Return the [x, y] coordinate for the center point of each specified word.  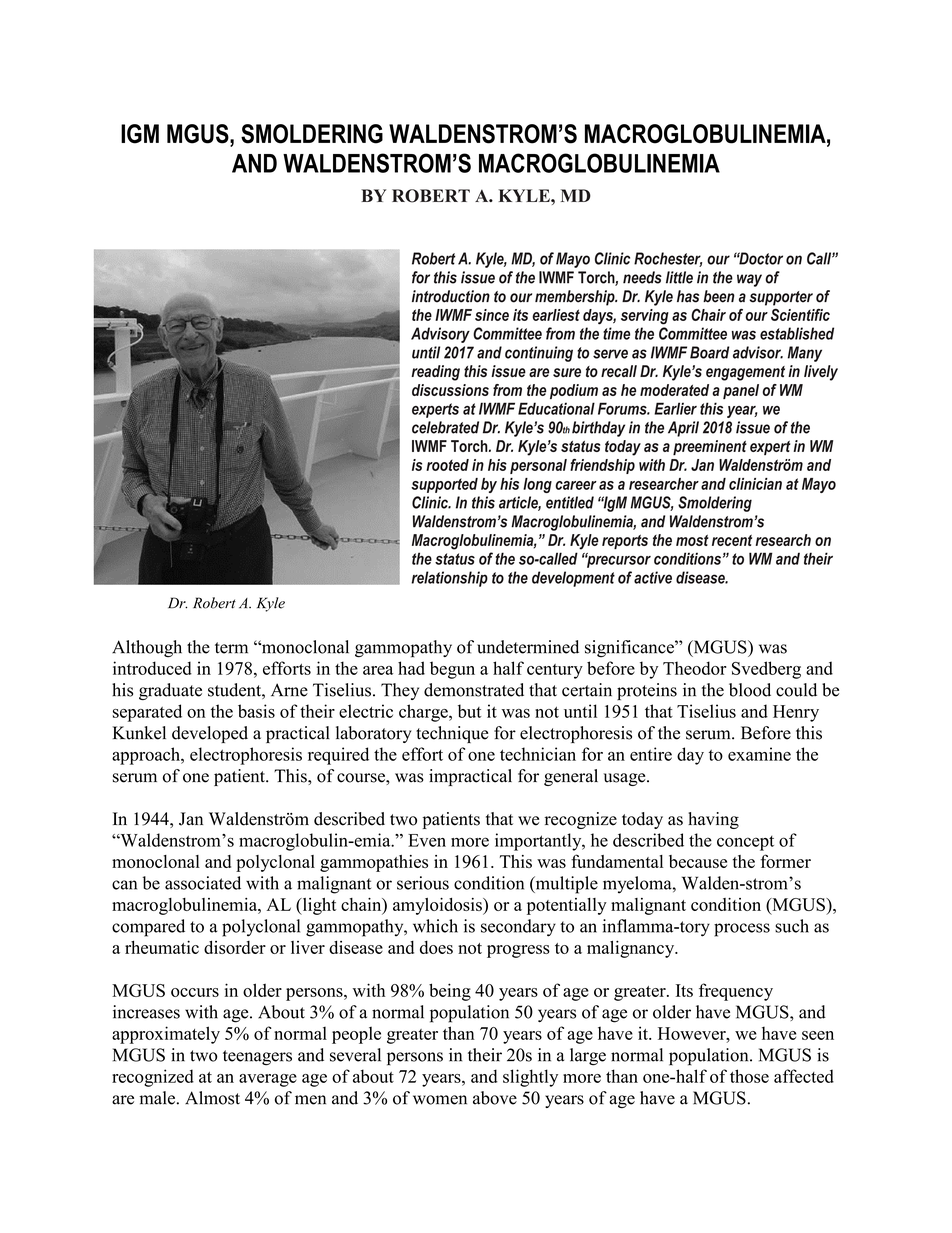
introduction [451, 296]
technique [452, 734]
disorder [235, 947]
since [492, 315]
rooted [447, 465]
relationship [449, 579]
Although [147, 649]
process [742, 930]
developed [210, 734]
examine [759, 754]
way [749, 280]
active [653, 577]
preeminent [710, 447]
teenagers [257, 1058]
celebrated [445, 427]
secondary [518, 928]
